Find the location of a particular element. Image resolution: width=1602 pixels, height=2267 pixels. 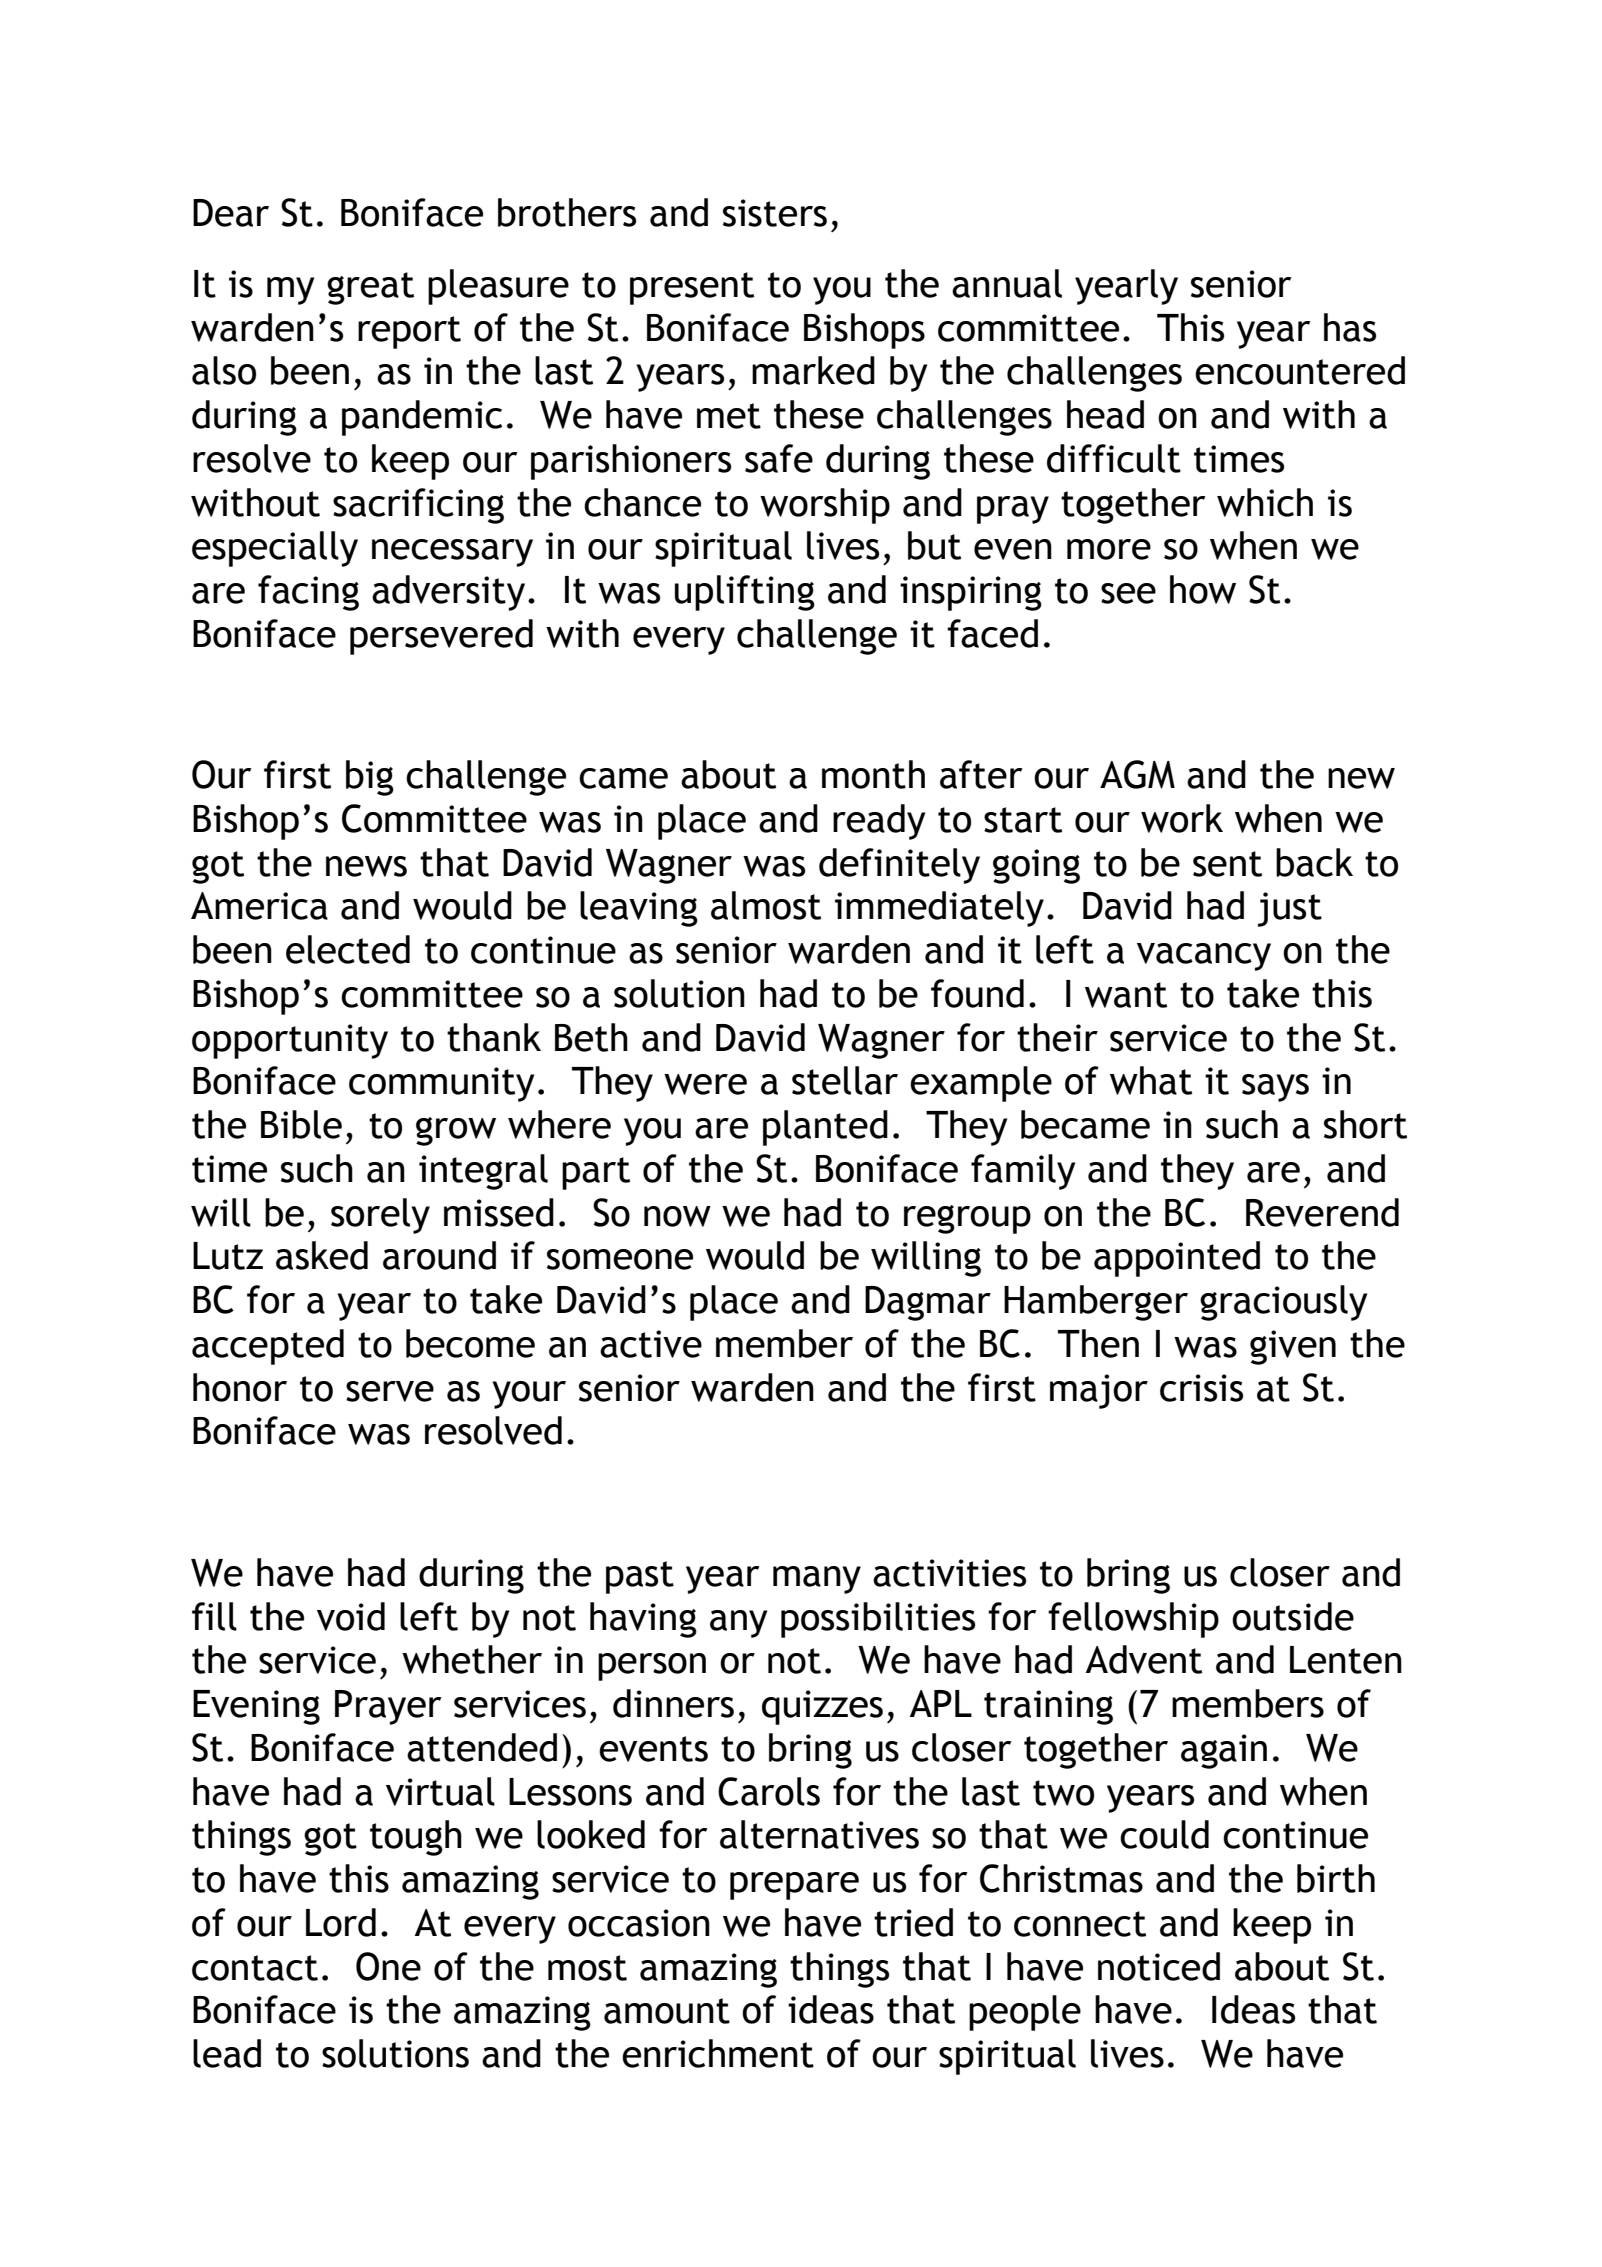

has is located at coordinates (1350, 327).
